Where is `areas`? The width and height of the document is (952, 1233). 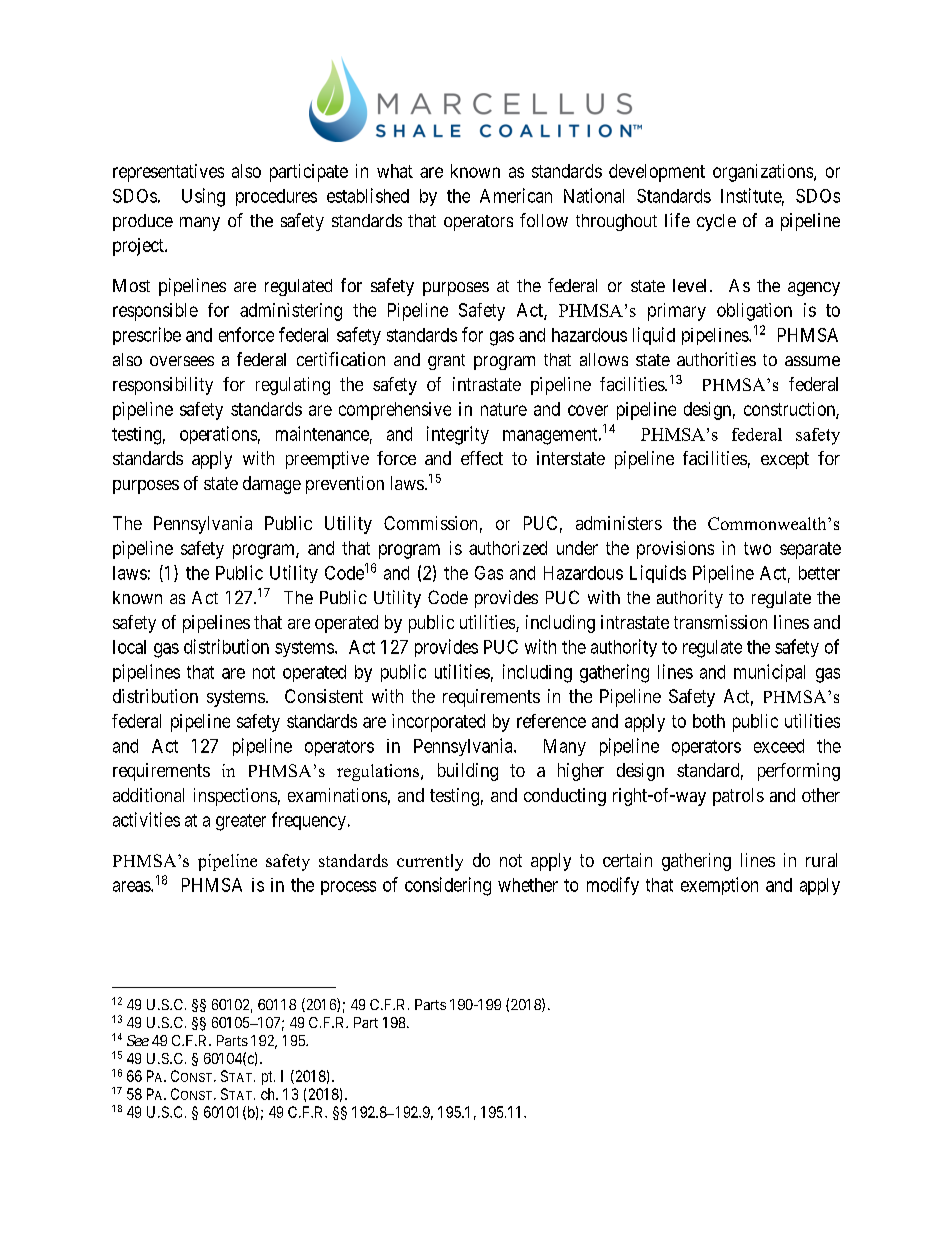 areas is located at coordinates (132, 886).
